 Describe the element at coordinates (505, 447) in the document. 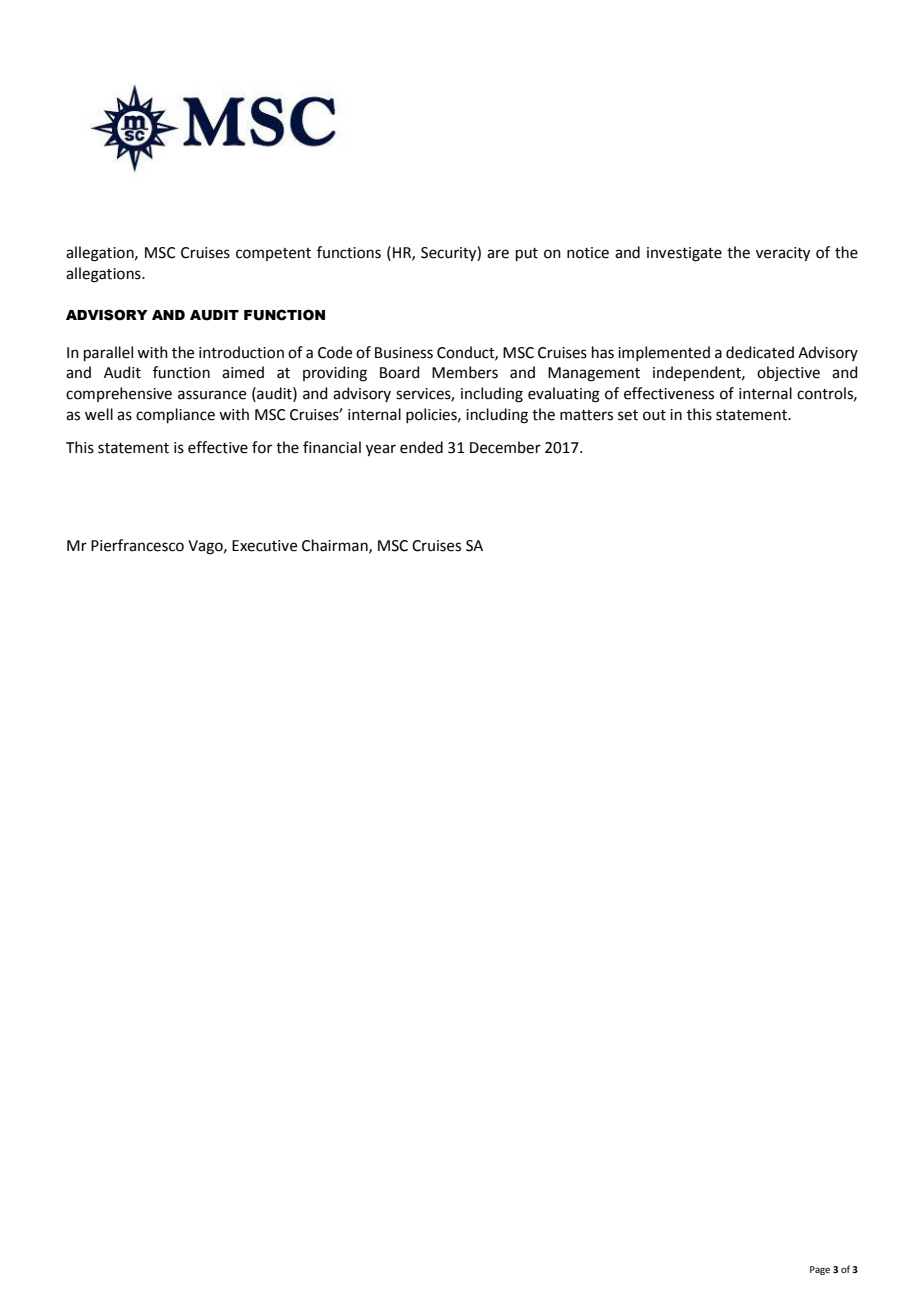

I see `December` at that location.
